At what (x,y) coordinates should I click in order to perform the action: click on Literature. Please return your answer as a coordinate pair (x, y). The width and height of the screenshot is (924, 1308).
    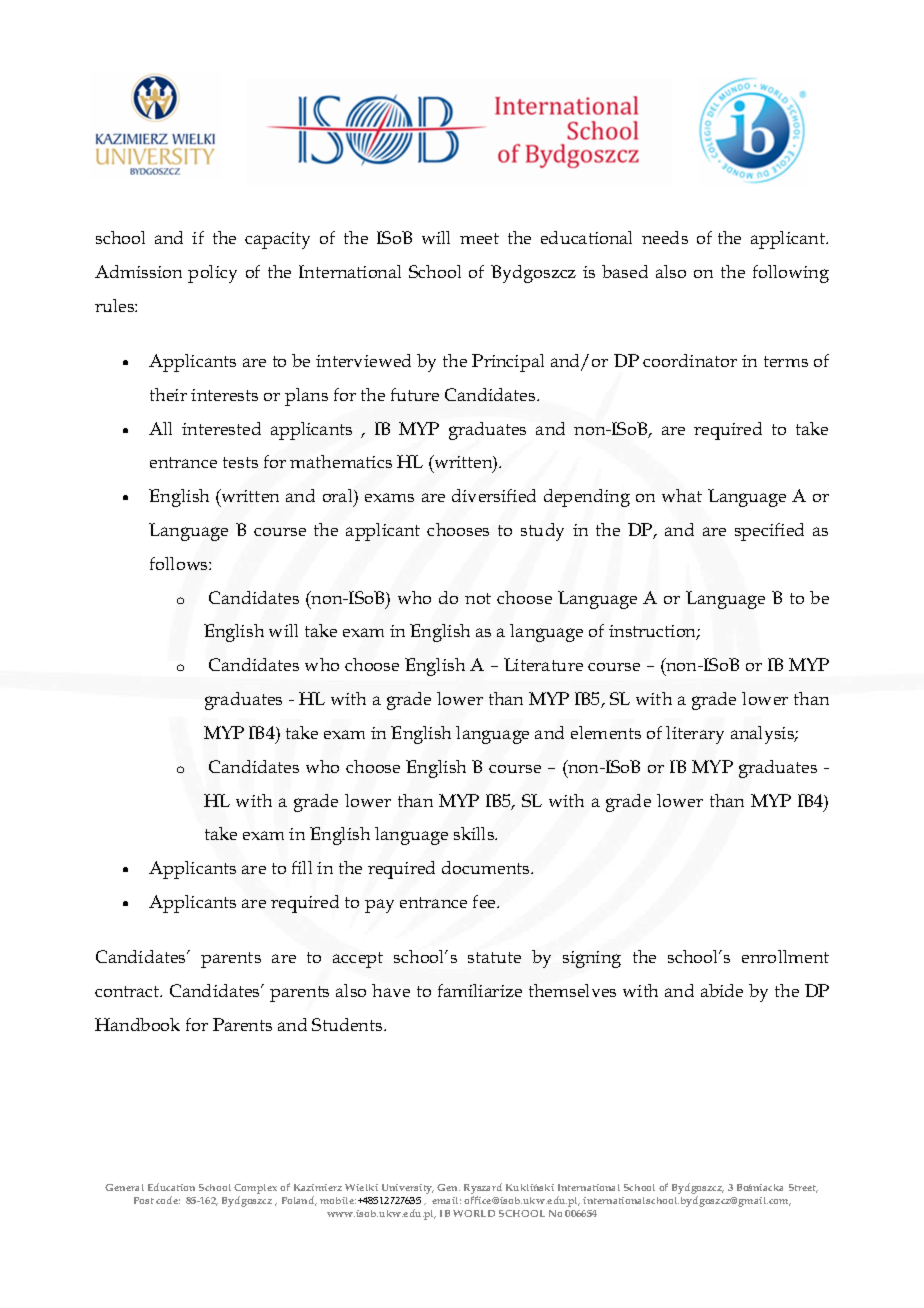
    Looking at the image, I should click on (543, 664).
